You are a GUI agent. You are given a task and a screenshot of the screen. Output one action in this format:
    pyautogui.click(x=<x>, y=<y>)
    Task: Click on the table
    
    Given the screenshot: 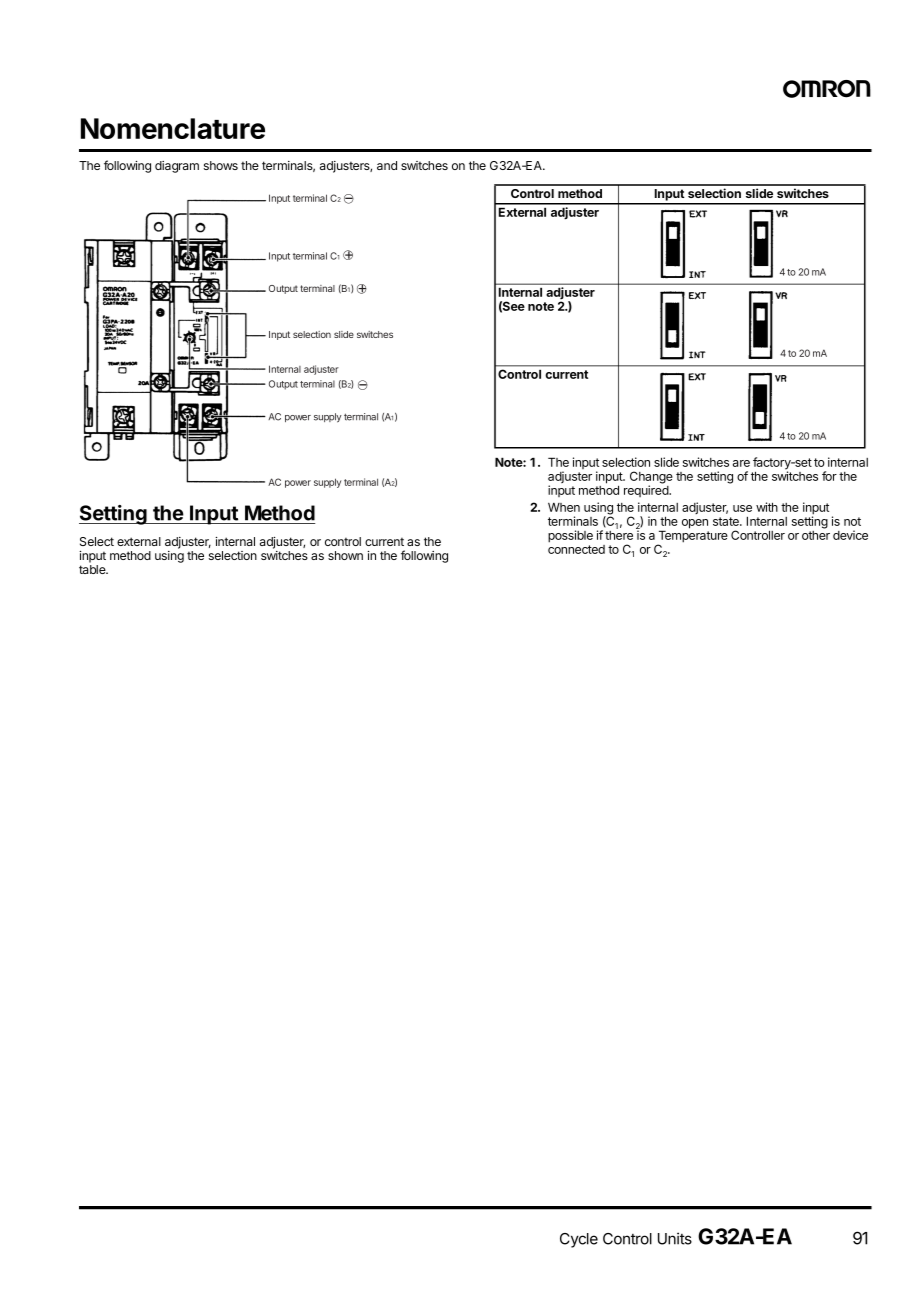 What is the action you would take?
    pyautogui.click(x=93, y=569)
